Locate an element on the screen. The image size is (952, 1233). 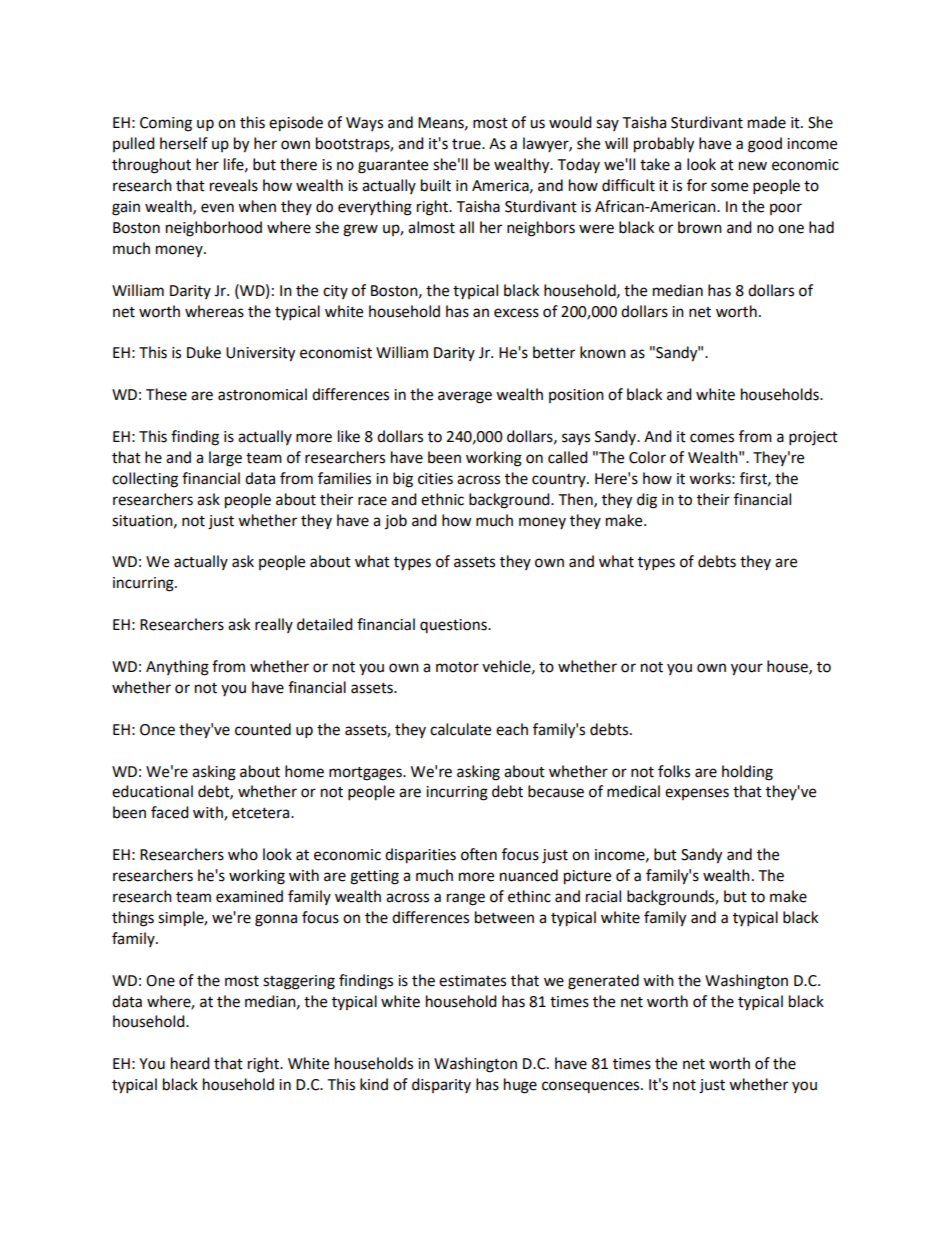
Duke is located at coordinates (204, 352).
